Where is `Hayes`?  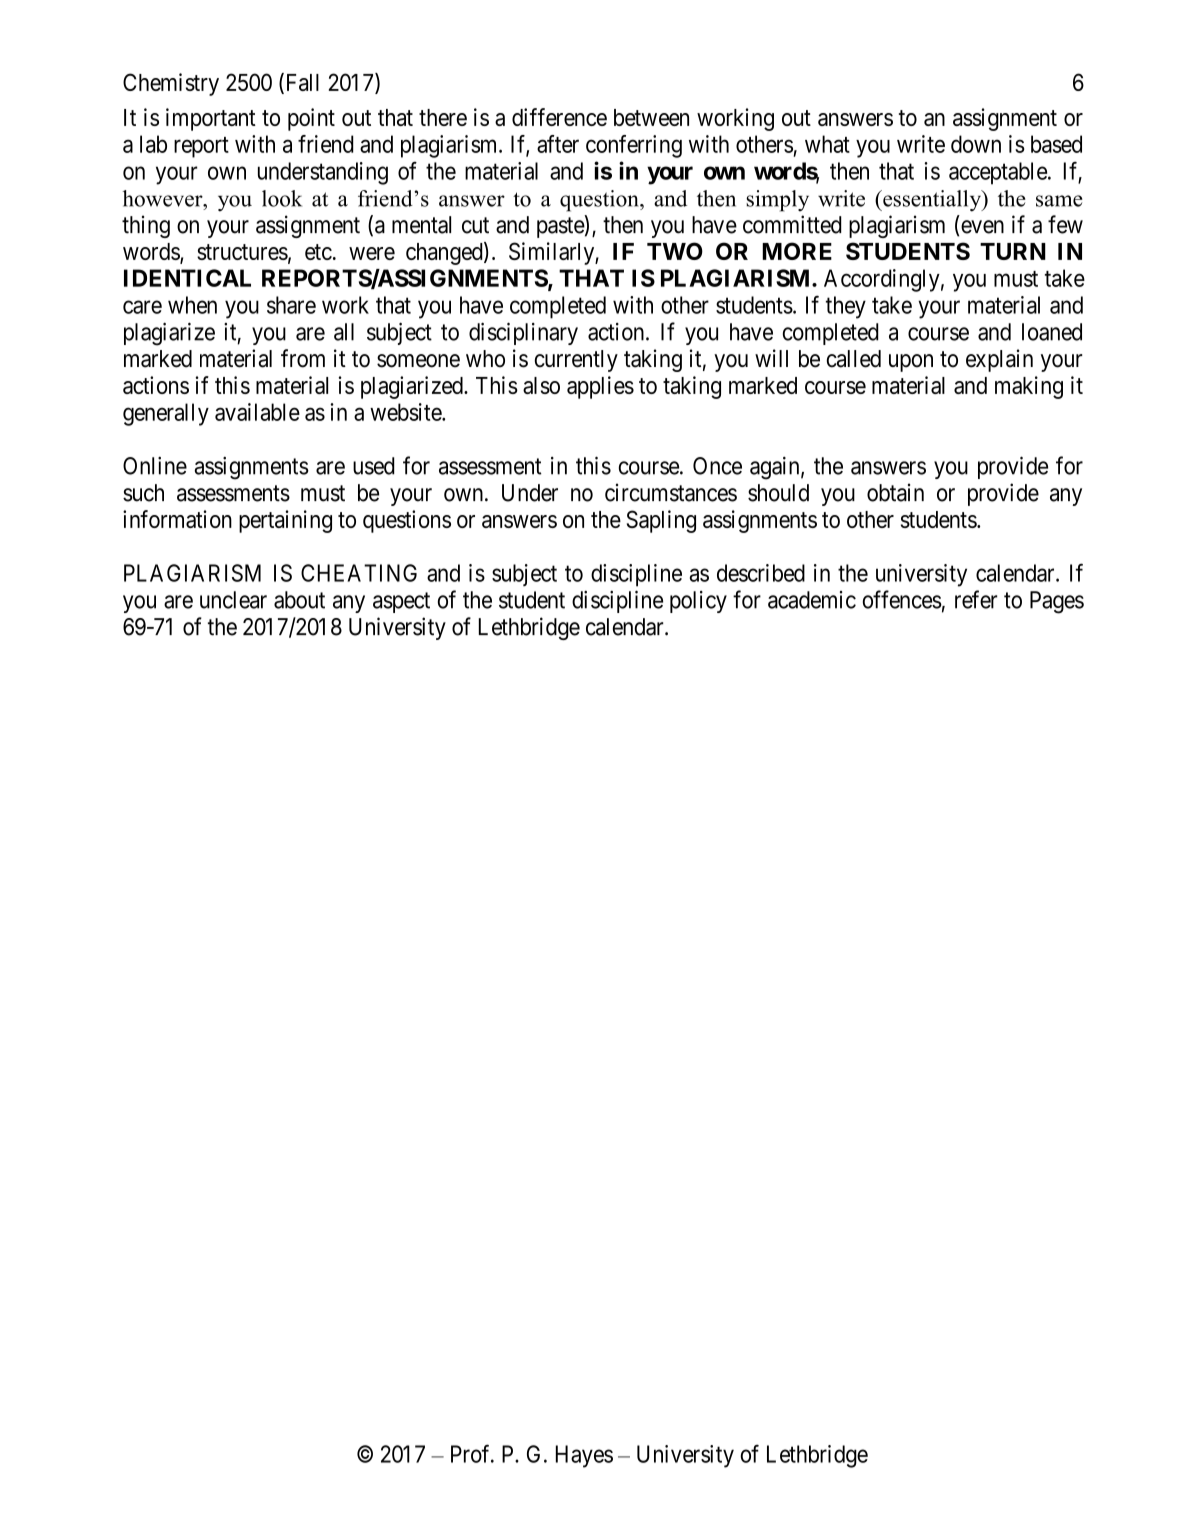 Hayes is located at coordinates (584, 1456).
